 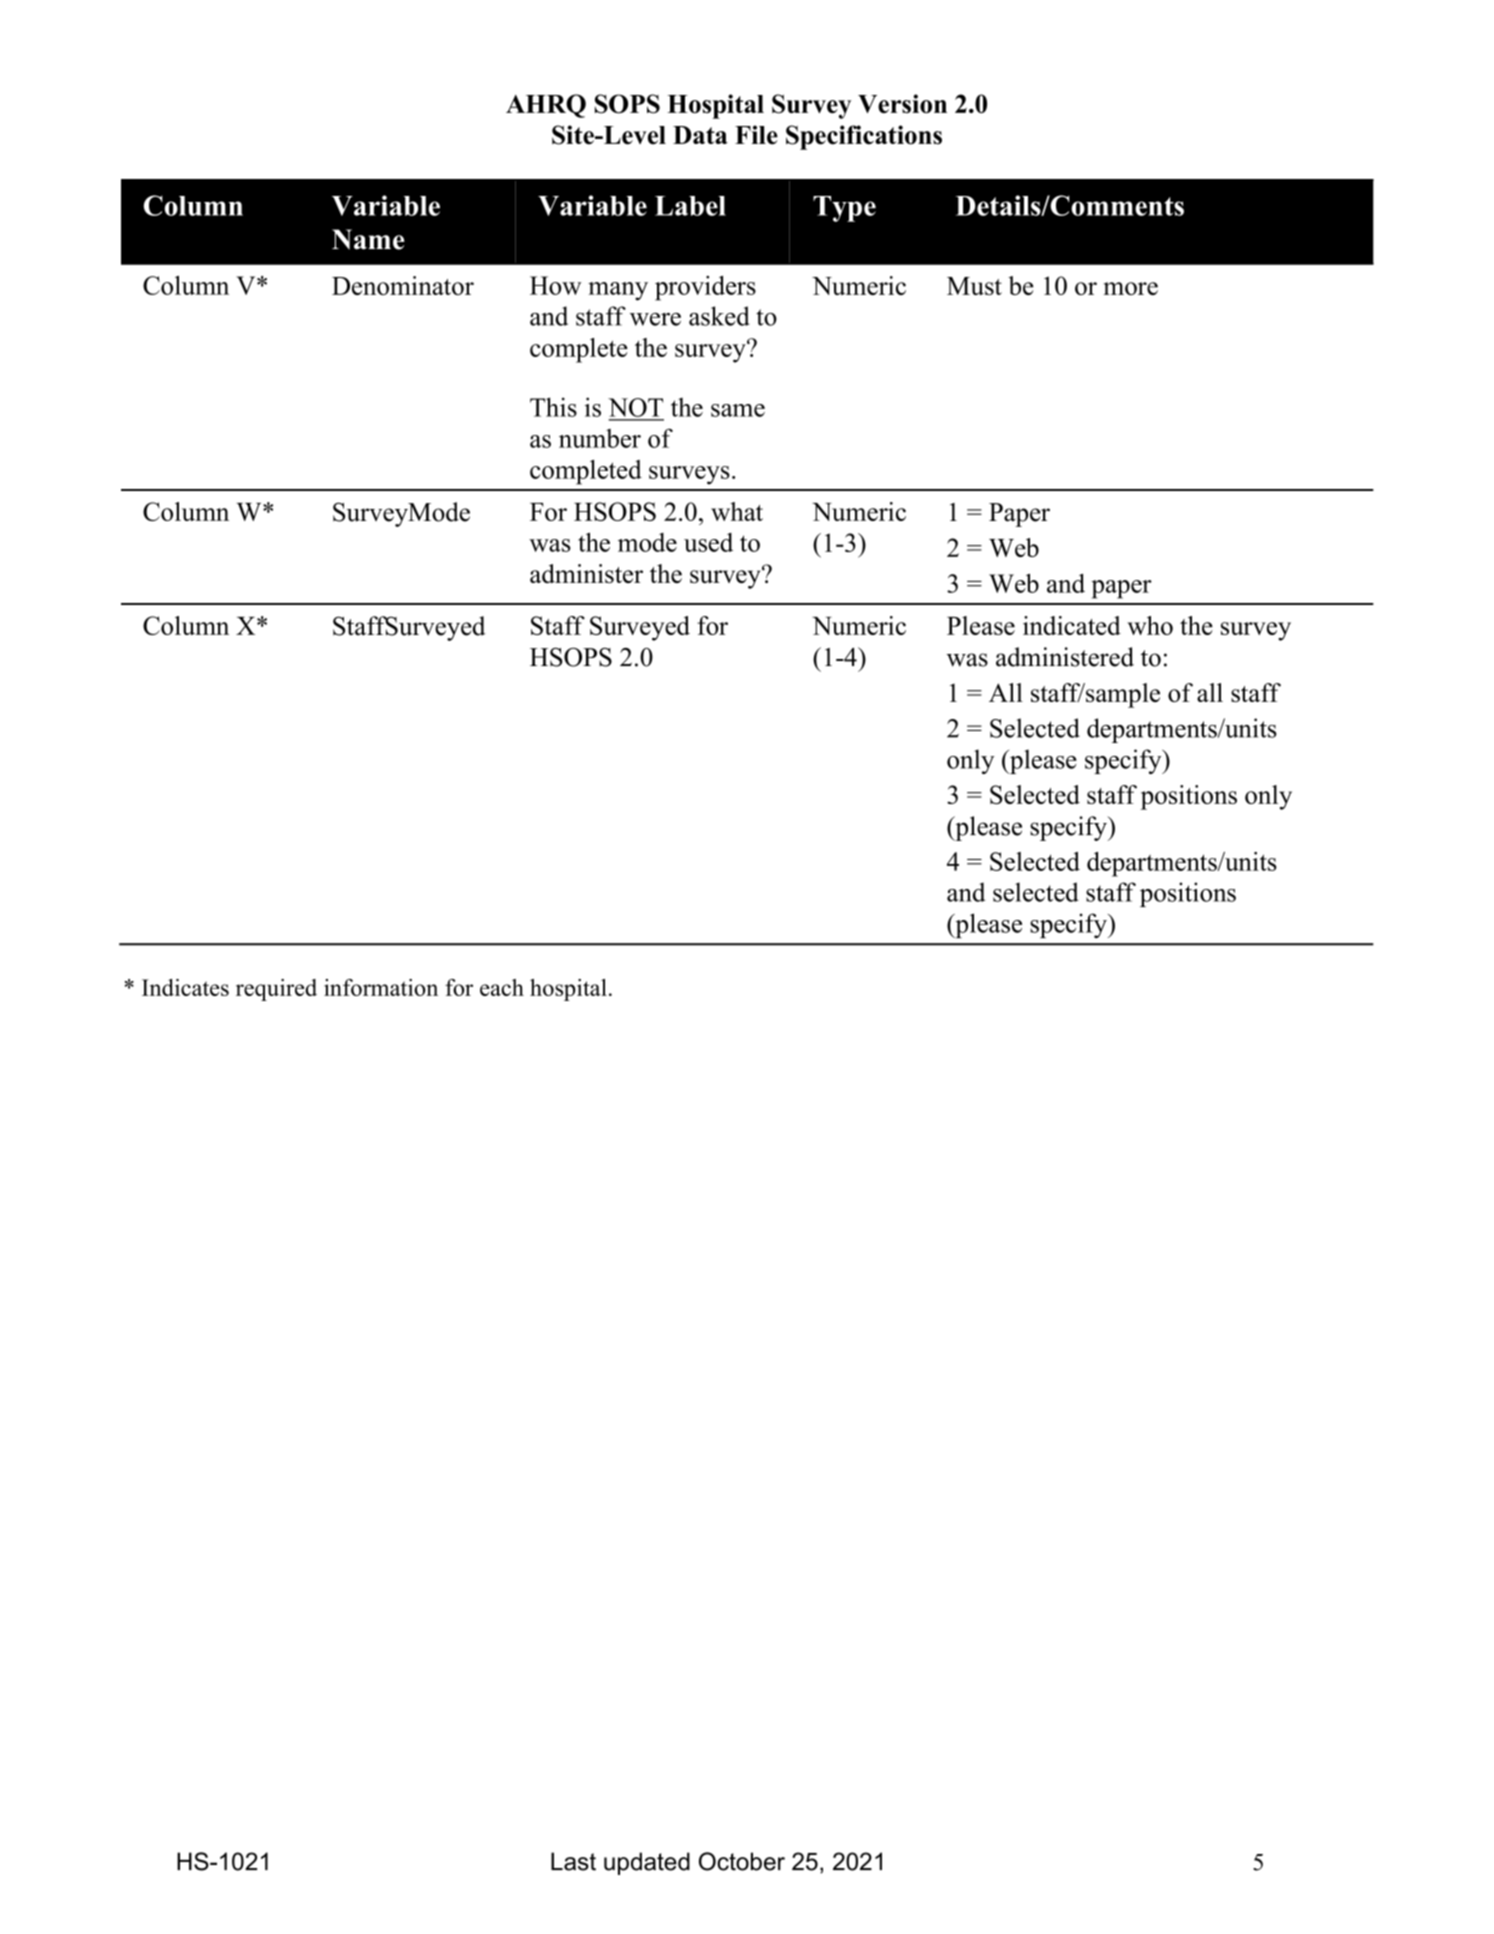 What do you see at coordinates (700, 135) in the document?
I see `Data` at bounding box center [700, 135].
